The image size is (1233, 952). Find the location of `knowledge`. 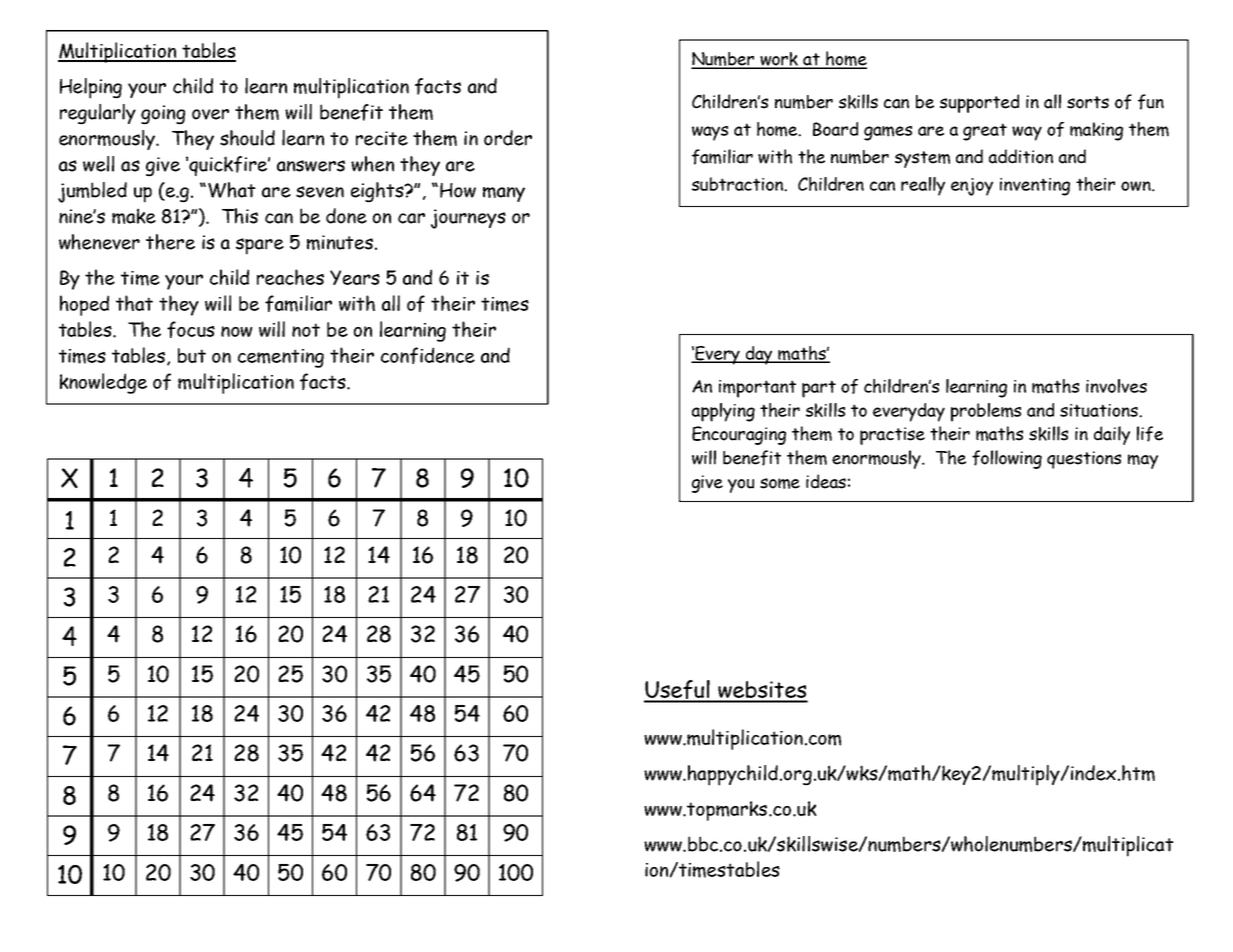

knowledge is located at coordinates (103, 383).
